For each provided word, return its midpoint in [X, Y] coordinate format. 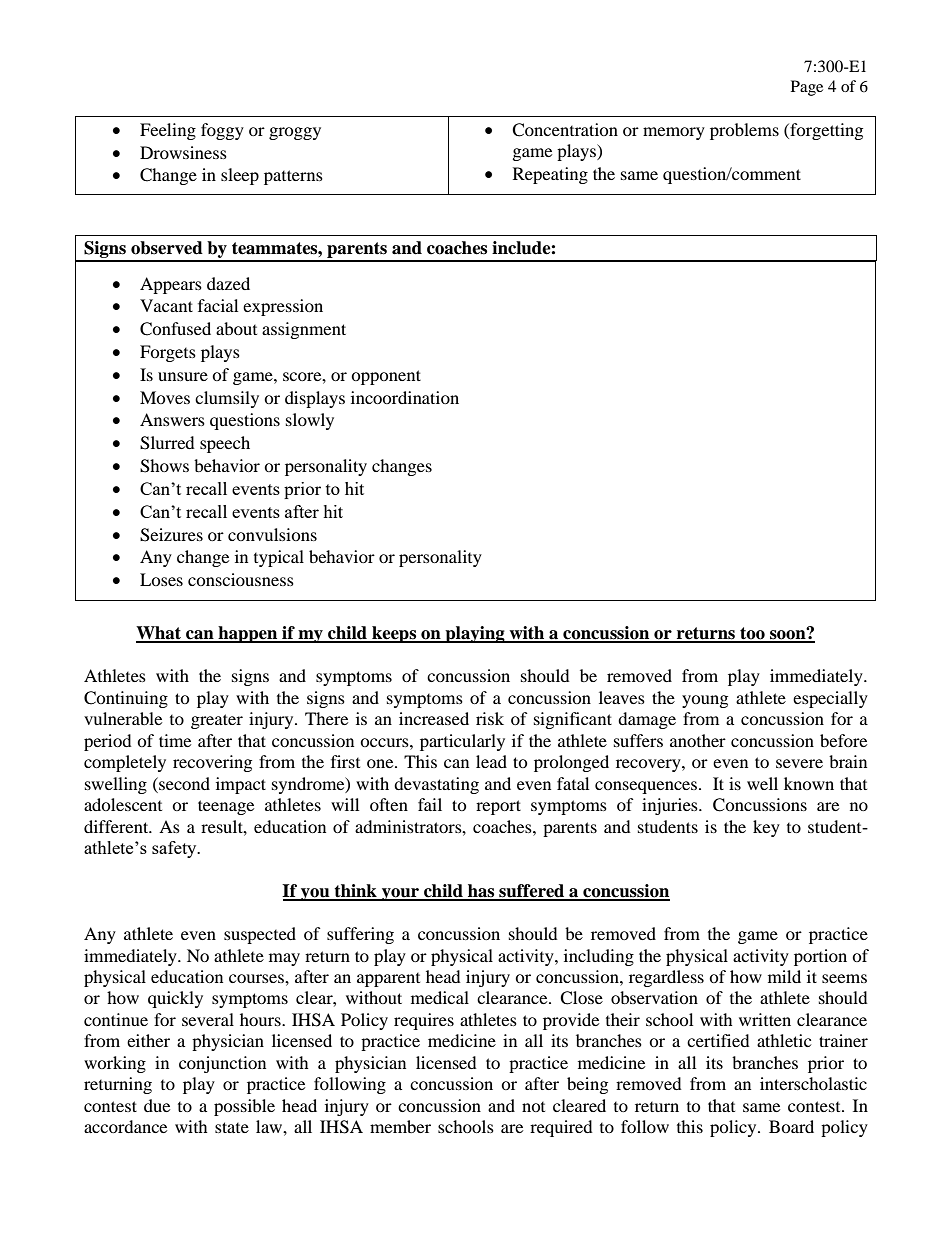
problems [744, 131]
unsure [183, 376]
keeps [394, 634]
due [157, 1105]
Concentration [565, 130]
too [752, 634]
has [481, 892]
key [766, 828]
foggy [222, 131]
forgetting [825, 131]
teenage [226, 807]
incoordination [405, 397]
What [160, 634]
